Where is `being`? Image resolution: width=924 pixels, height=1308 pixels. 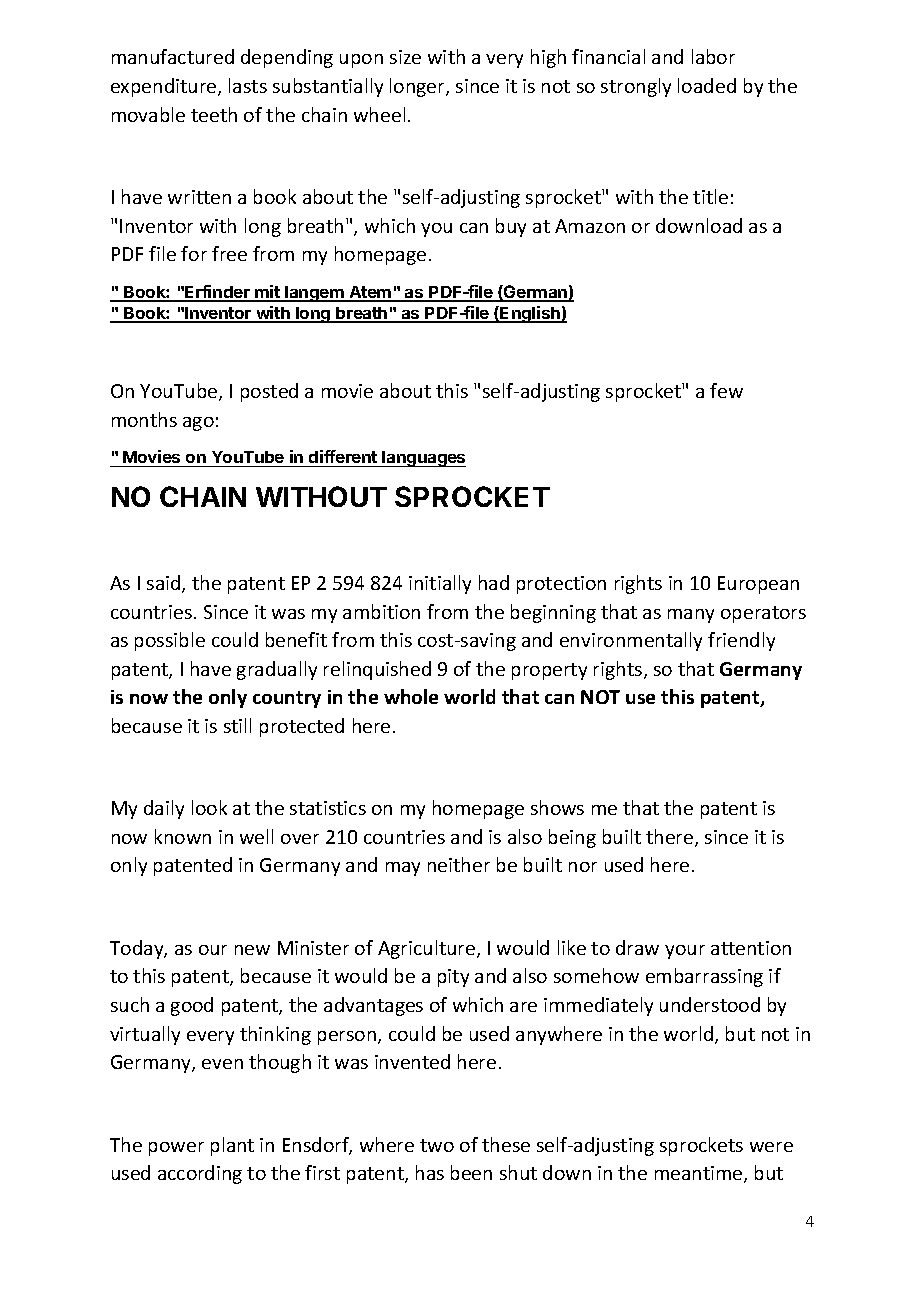
being is located at coordinates (572, 838).
